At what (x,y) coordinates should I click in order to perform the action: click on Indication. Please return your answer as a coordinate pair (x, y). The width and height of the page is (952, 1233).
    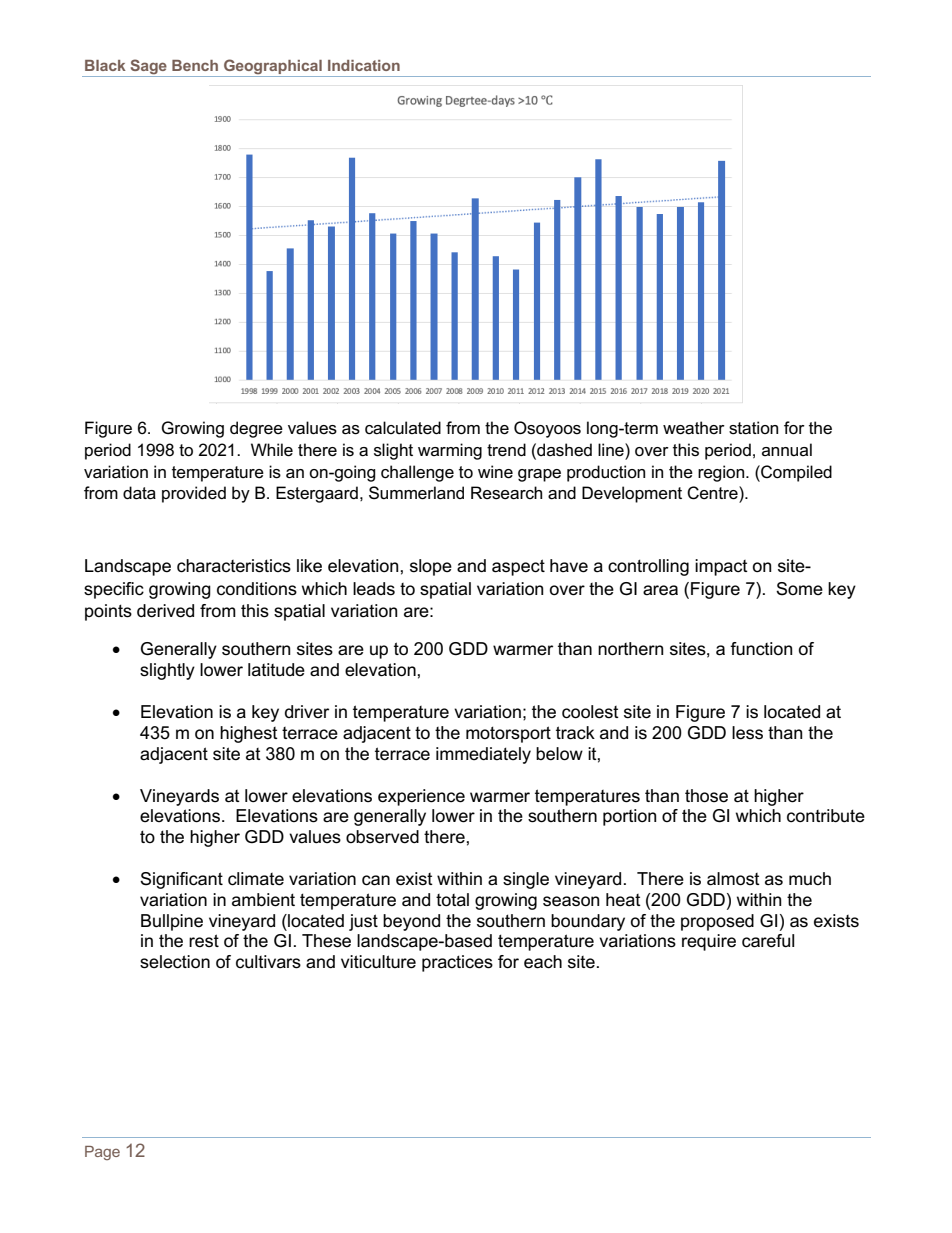
    Looking at the image, I should click on (364, 65).
